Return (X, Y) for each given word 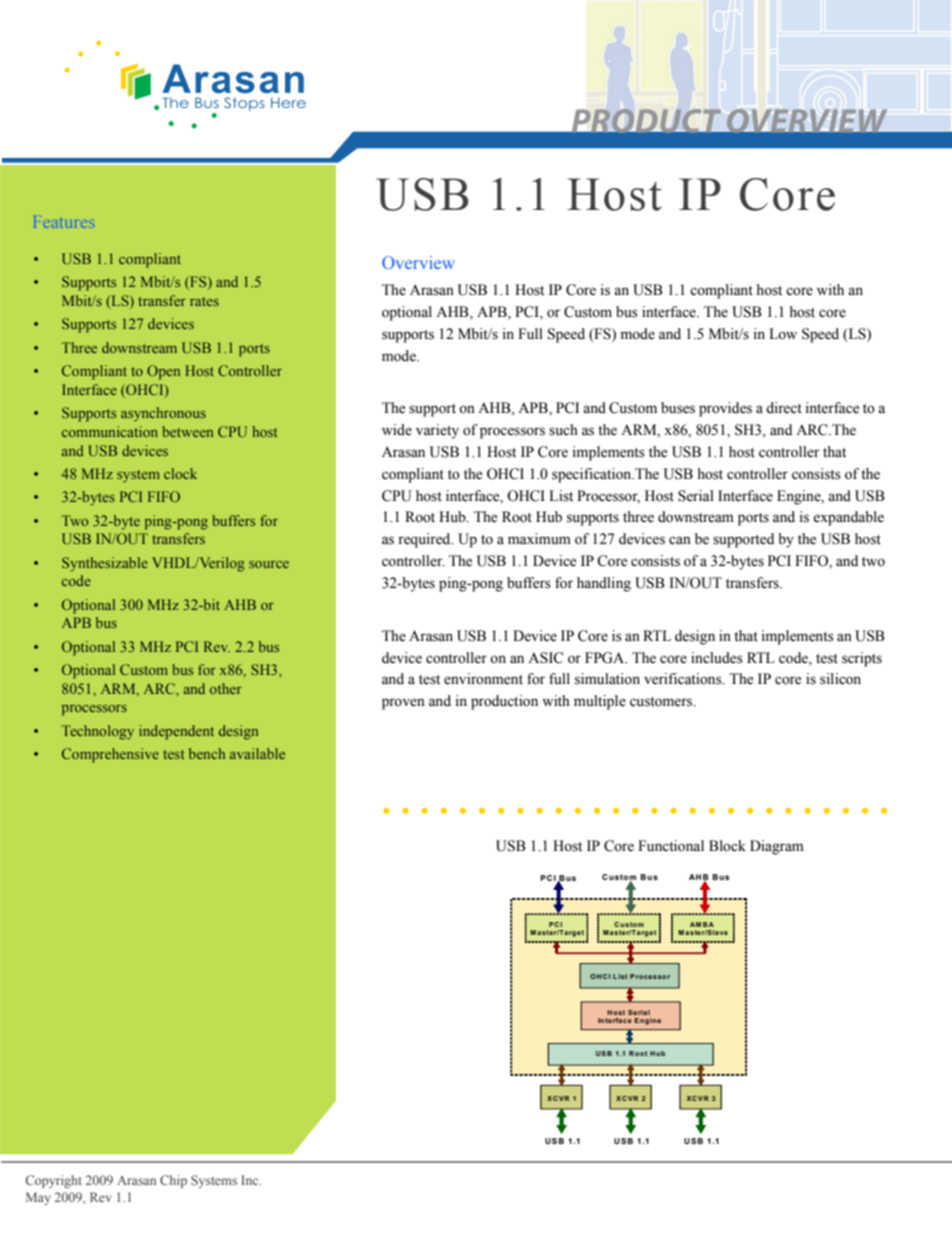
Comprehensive (110, 755)
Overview (418, 262)
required (425, 540)
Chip (173, 1181)
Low (783, 334)
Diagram (777, 847)
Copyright (54, 1181)
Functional (671, 846)
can (680, 540)
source (269, 564)
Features (63, 223)
